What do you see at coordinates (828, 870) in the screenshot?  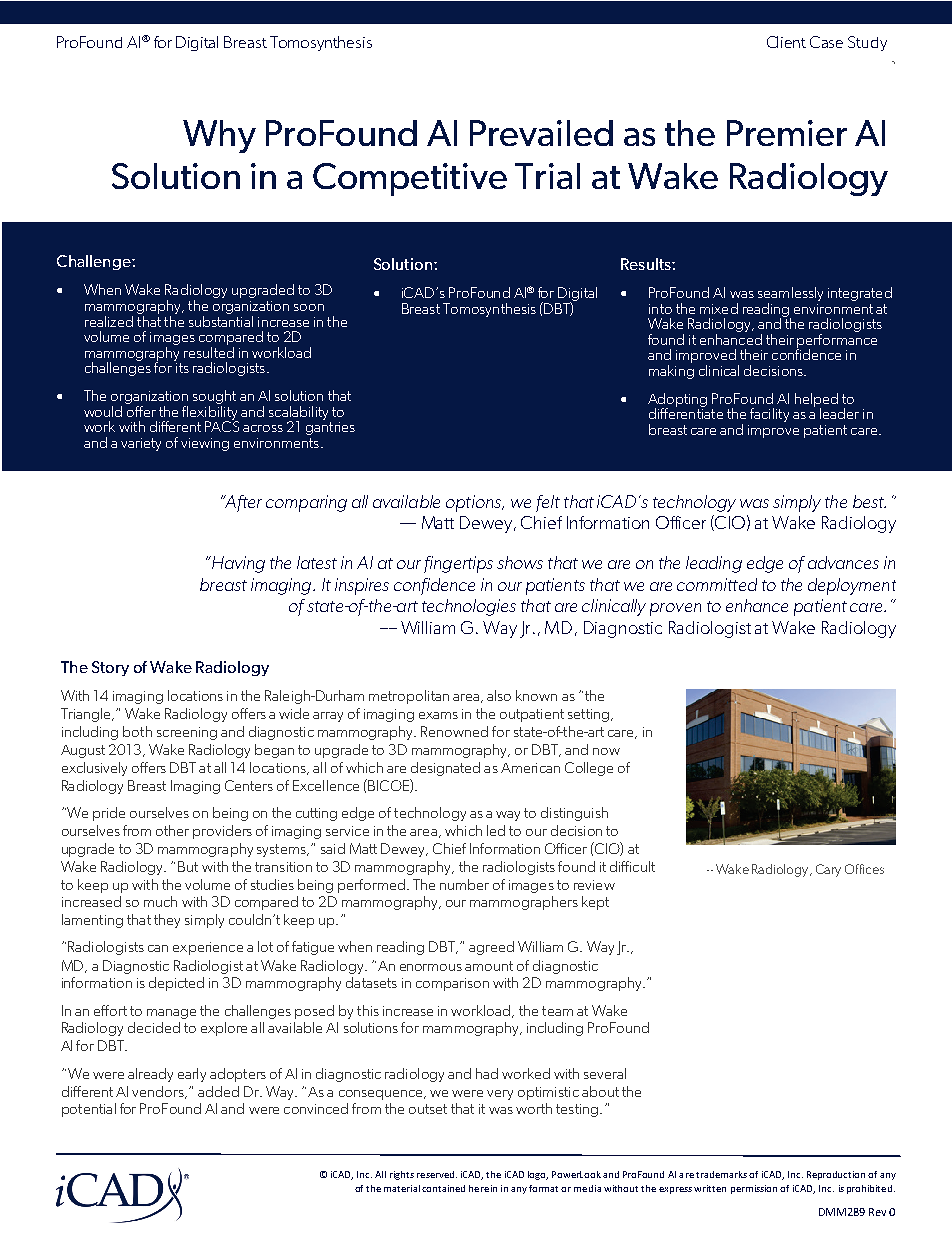 I see `Cary` at bounding box center [828, 870].
